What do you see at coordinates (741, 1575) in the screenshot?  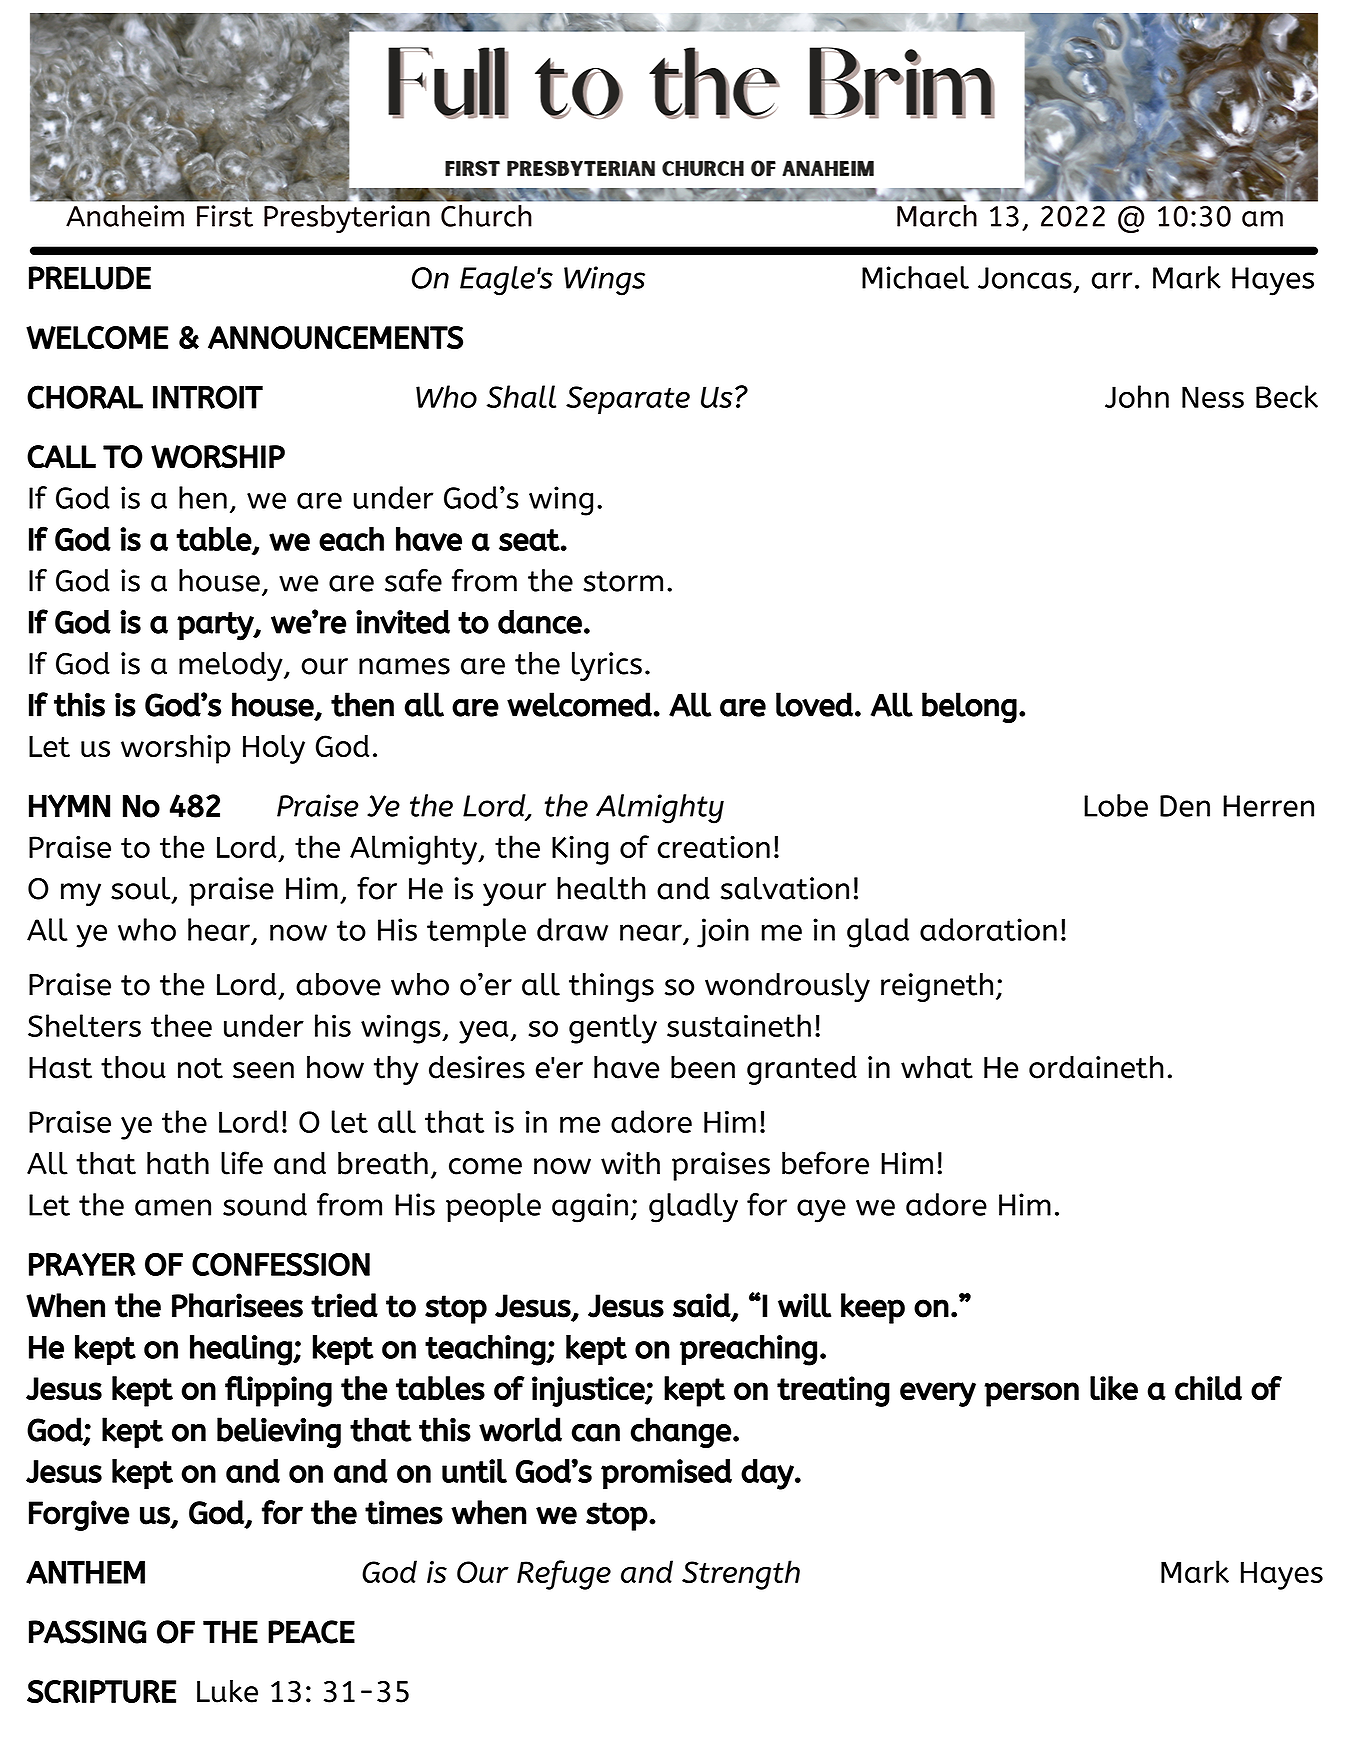 I see `Strength` at bounding box center [741, 1575].
